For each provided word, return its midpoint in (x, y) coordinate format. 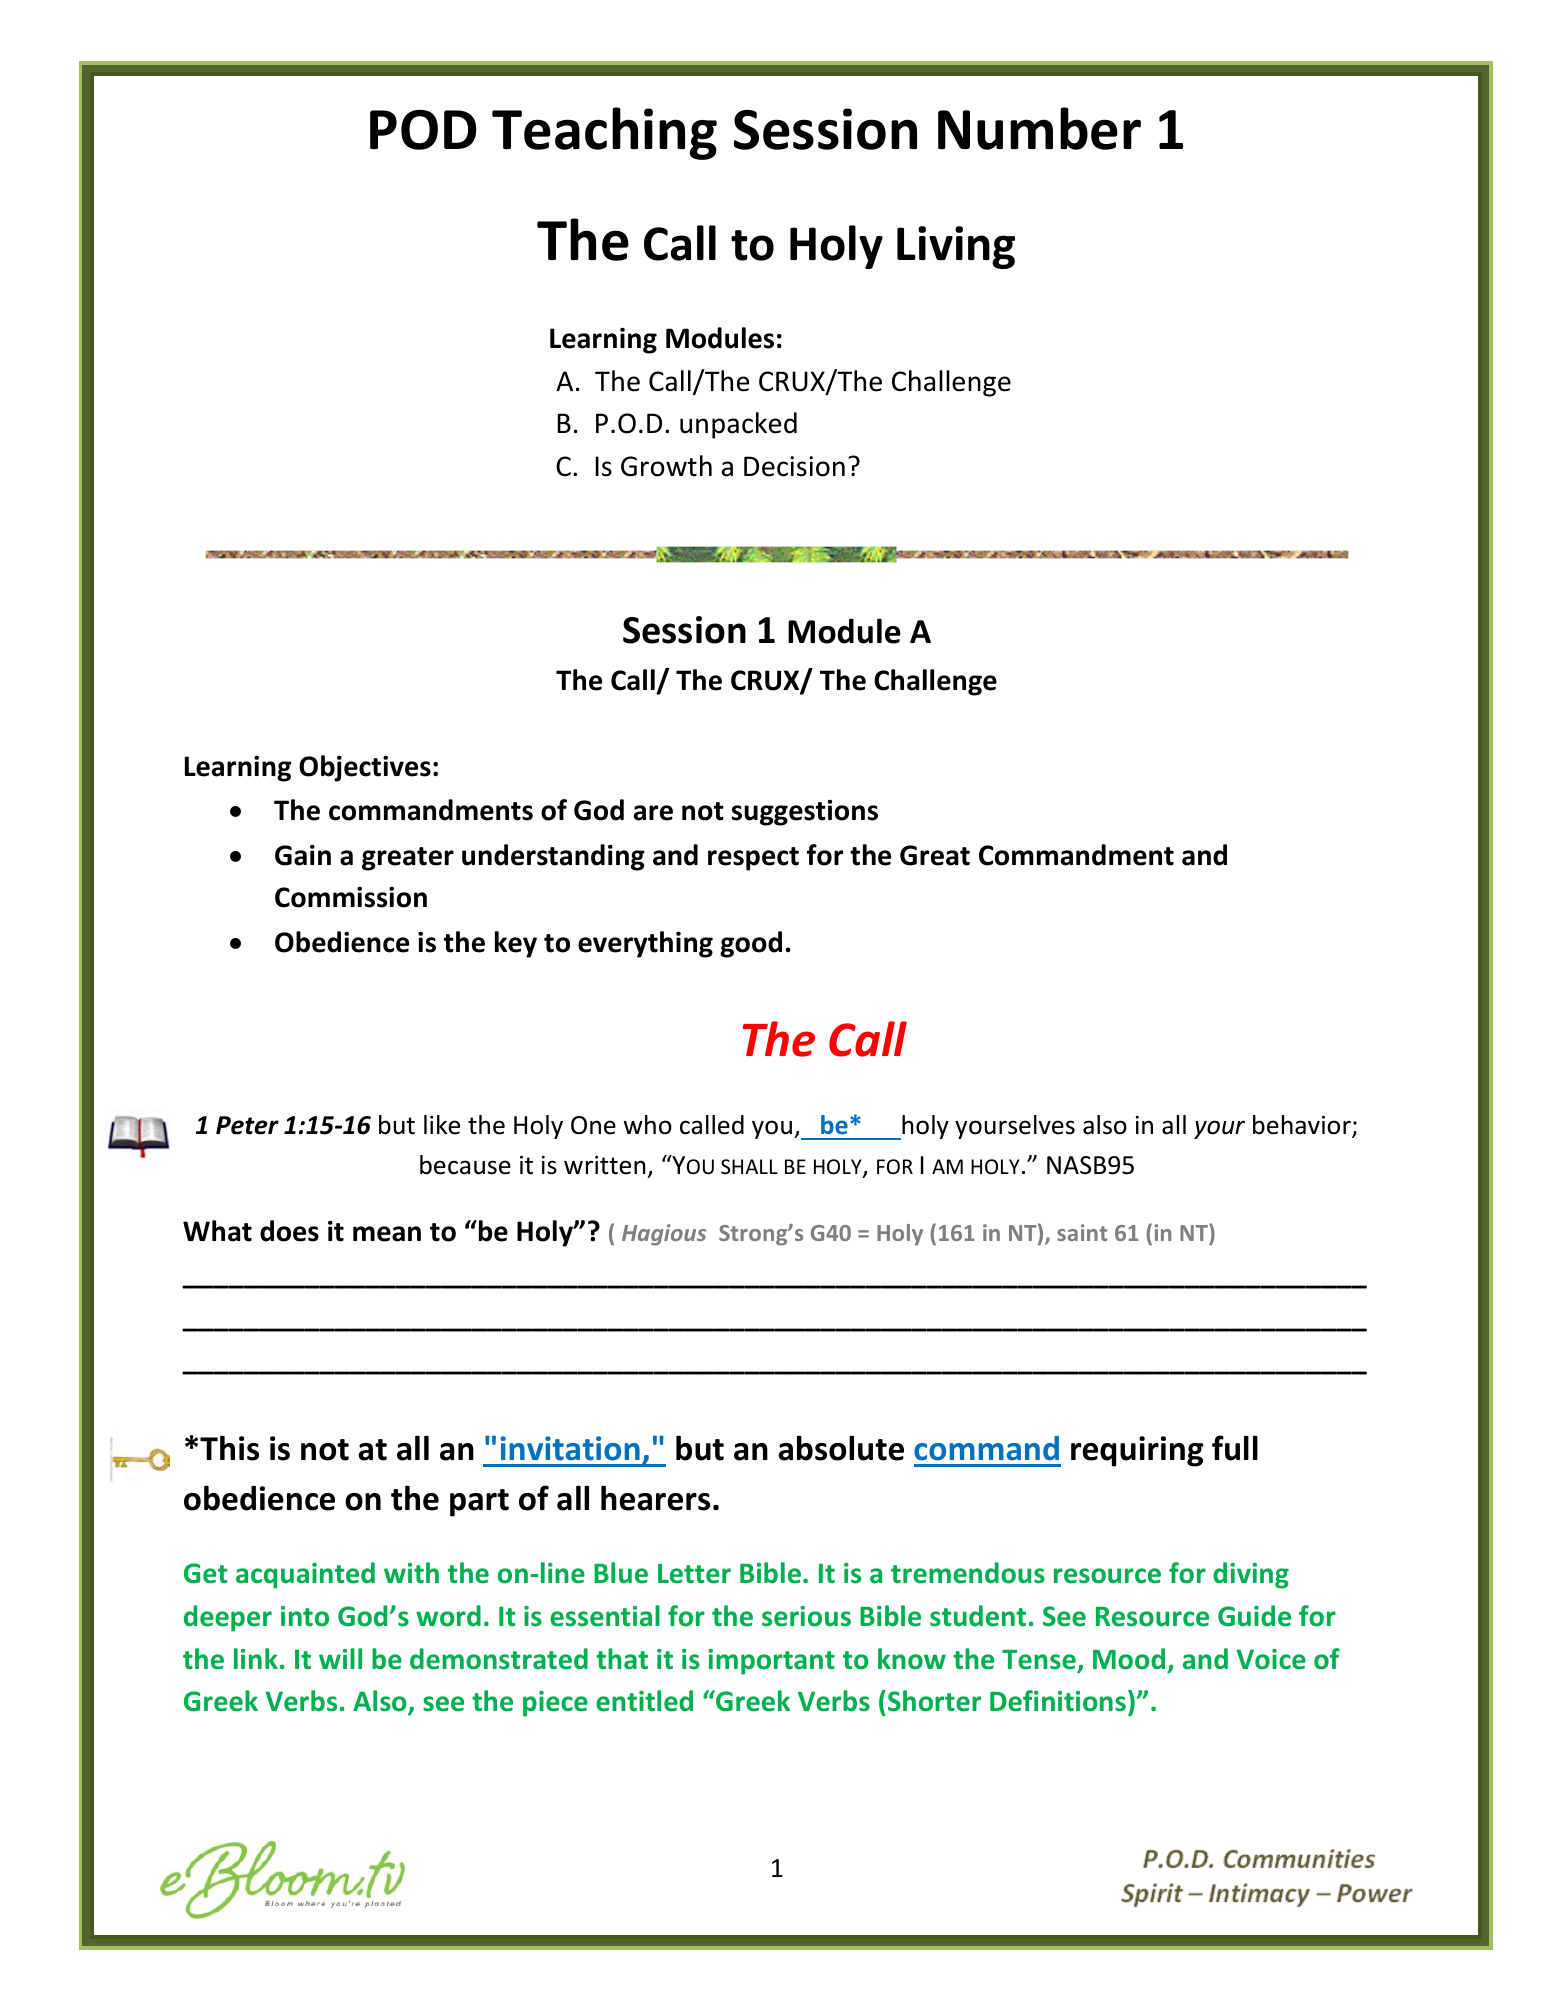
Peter (247, 1125)
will (340, 1658)
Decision (794, 466)
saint (1082, 1232)
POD (423, 130)
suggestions (805, 813)
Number (1039, 128)
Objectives (365, 768)
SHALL (749, 1167)
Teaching (604, 133)
